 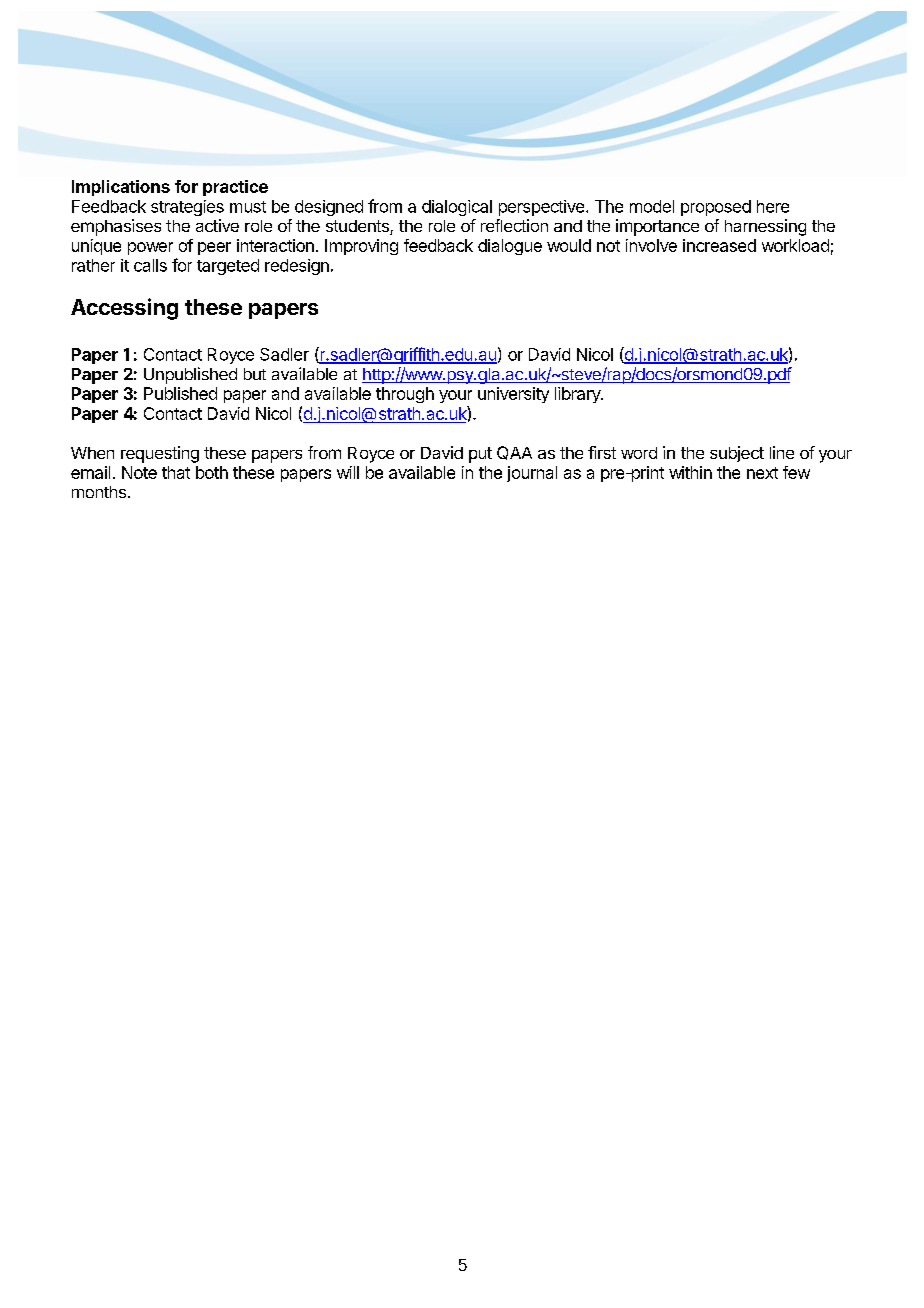 I want to click on through, so click(x=405, y=395).
